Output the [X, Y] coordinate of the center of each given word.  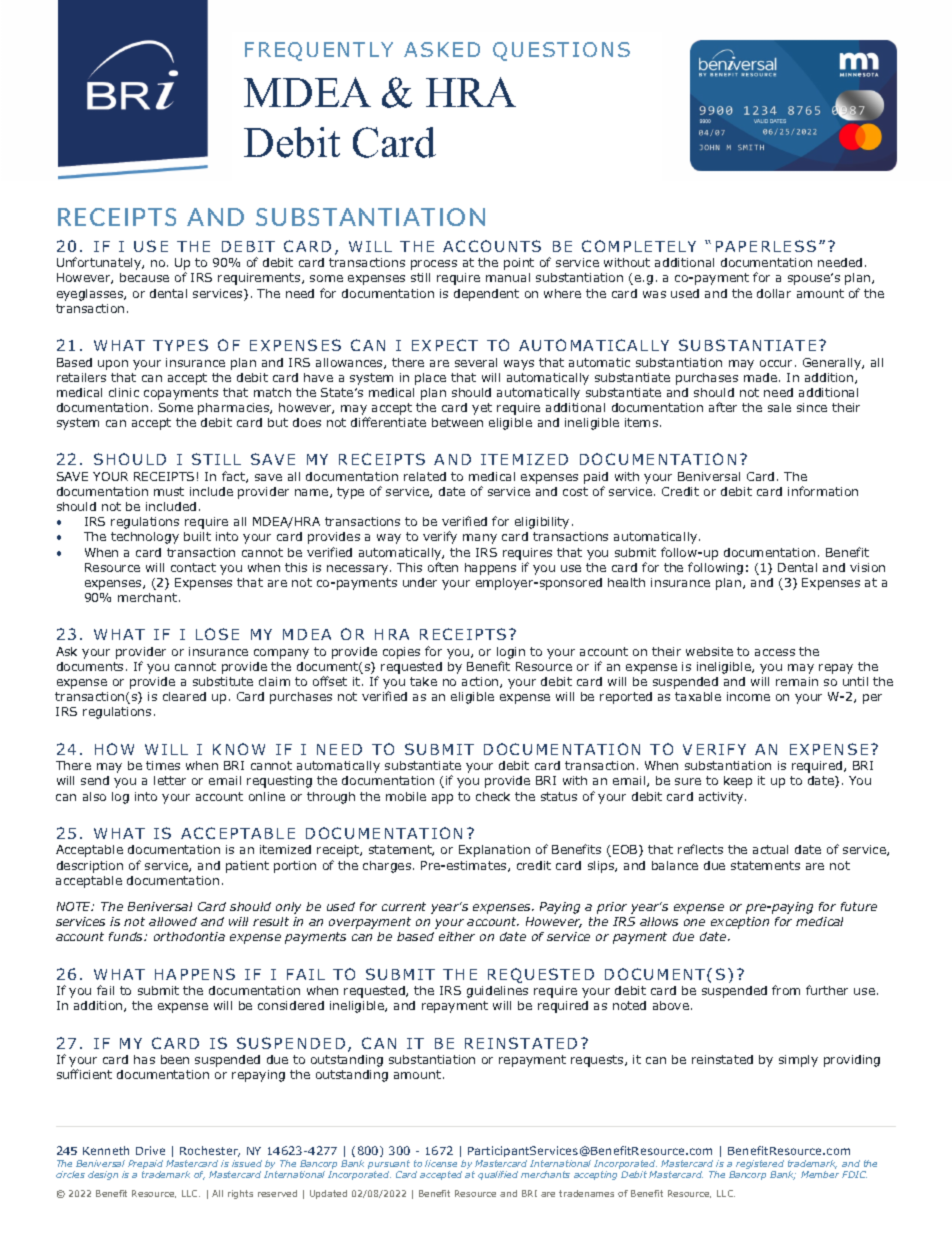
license [441, 1163]
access [775, 652]
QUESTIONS [561, 51]
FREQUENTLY [319, 51]
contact [193, 567]
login [511, 653]
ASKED [442, 49]
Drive [150, 1150]
